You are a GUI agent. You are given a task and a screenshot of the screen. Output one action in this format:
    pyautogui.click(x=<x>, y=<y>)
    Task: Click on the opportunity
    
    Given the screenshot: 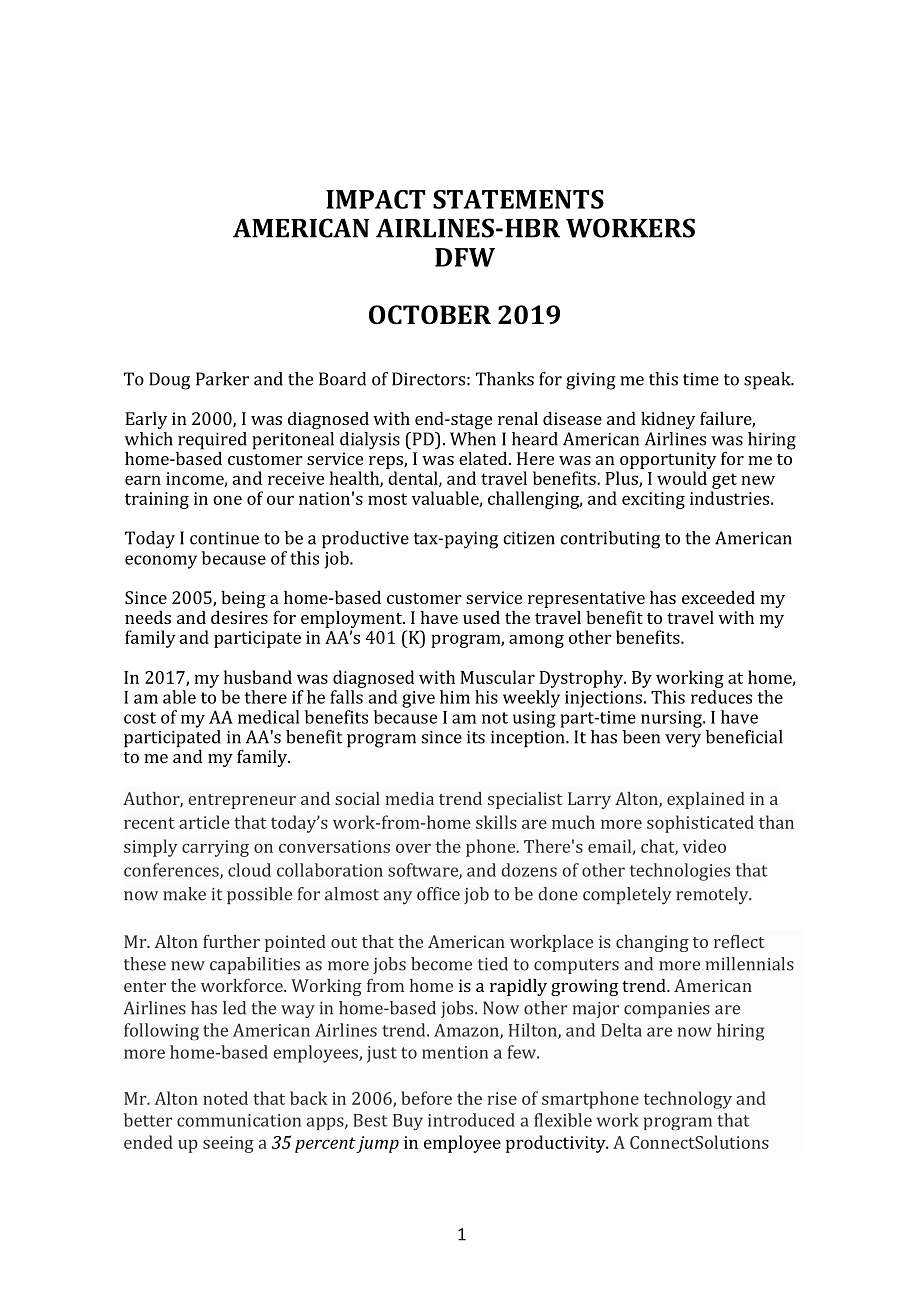 What is the action you would take?
    pyautogui.click(x=668, y=460)
